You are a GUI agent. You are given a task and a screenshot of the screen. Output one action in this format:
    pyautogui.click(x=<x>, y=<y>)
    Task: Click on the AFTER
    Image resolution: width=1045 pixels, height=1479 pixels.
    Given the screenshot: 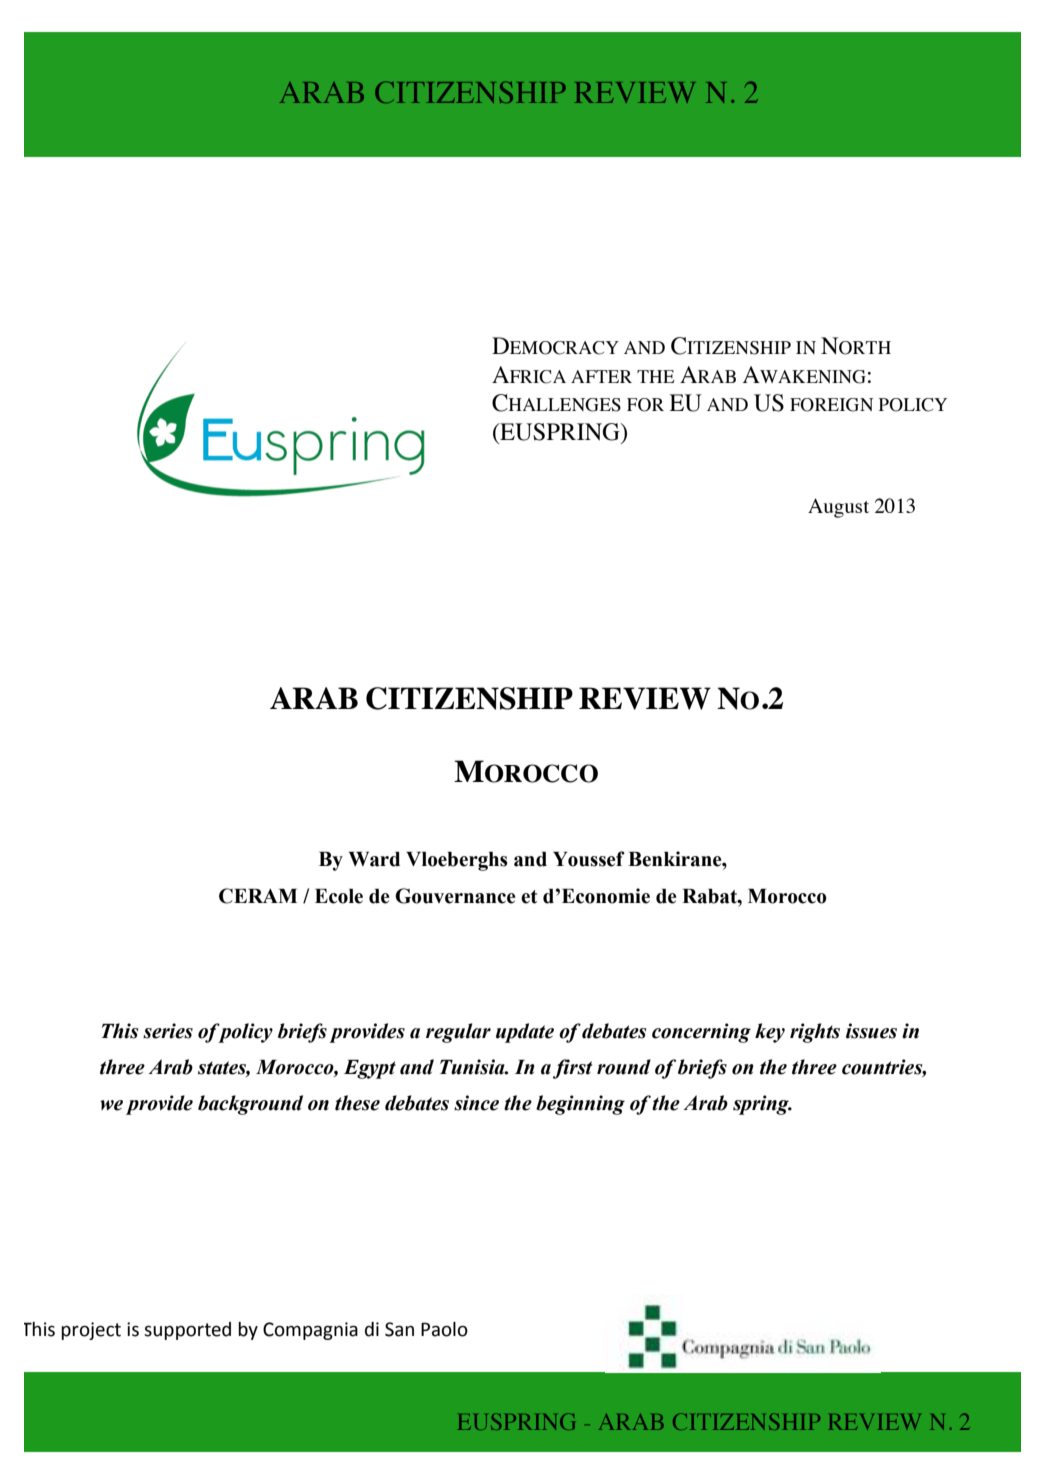 What is the action you would take?
    pyautogui.click(x=601, y=376)
